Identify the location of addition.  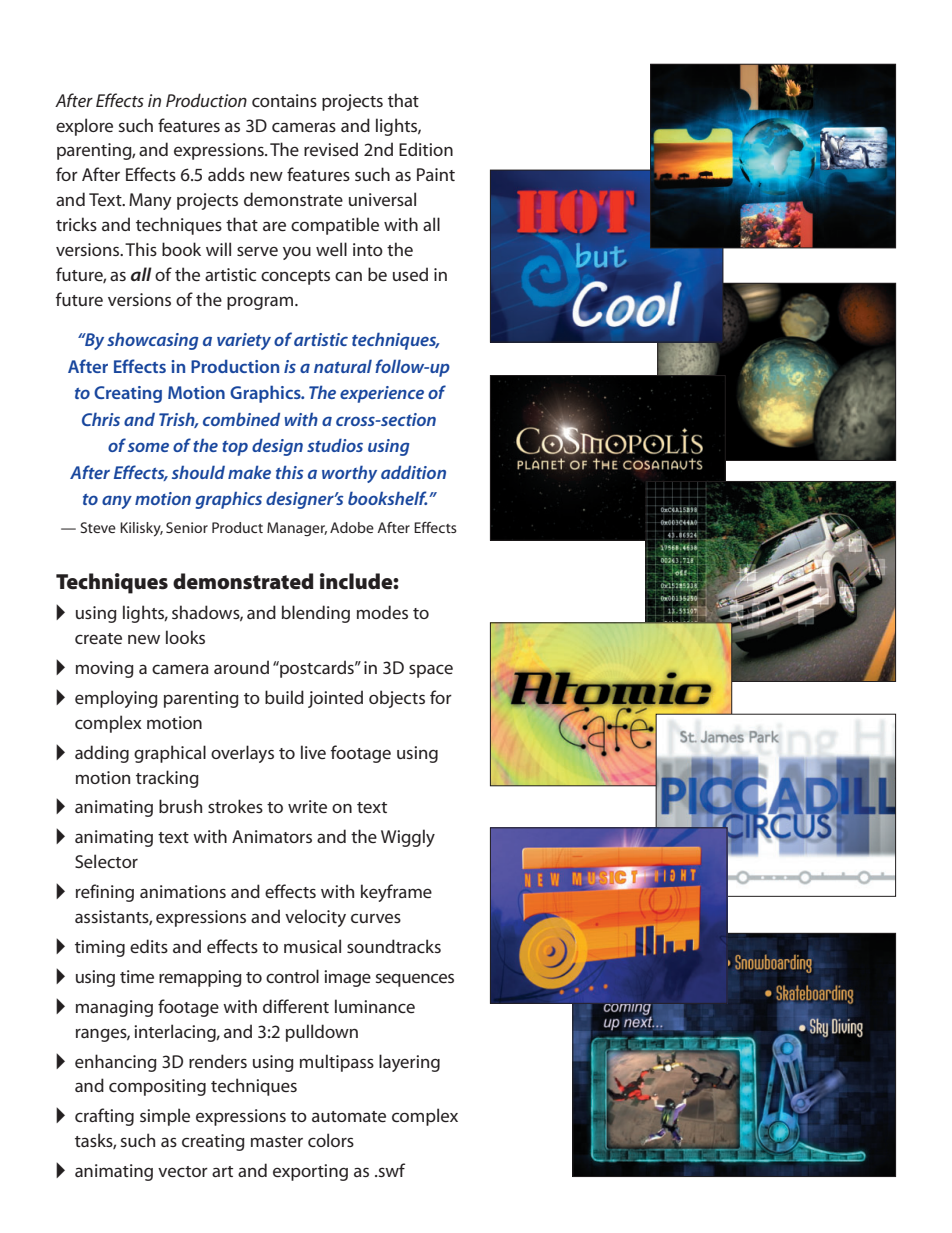
(413, 472).
